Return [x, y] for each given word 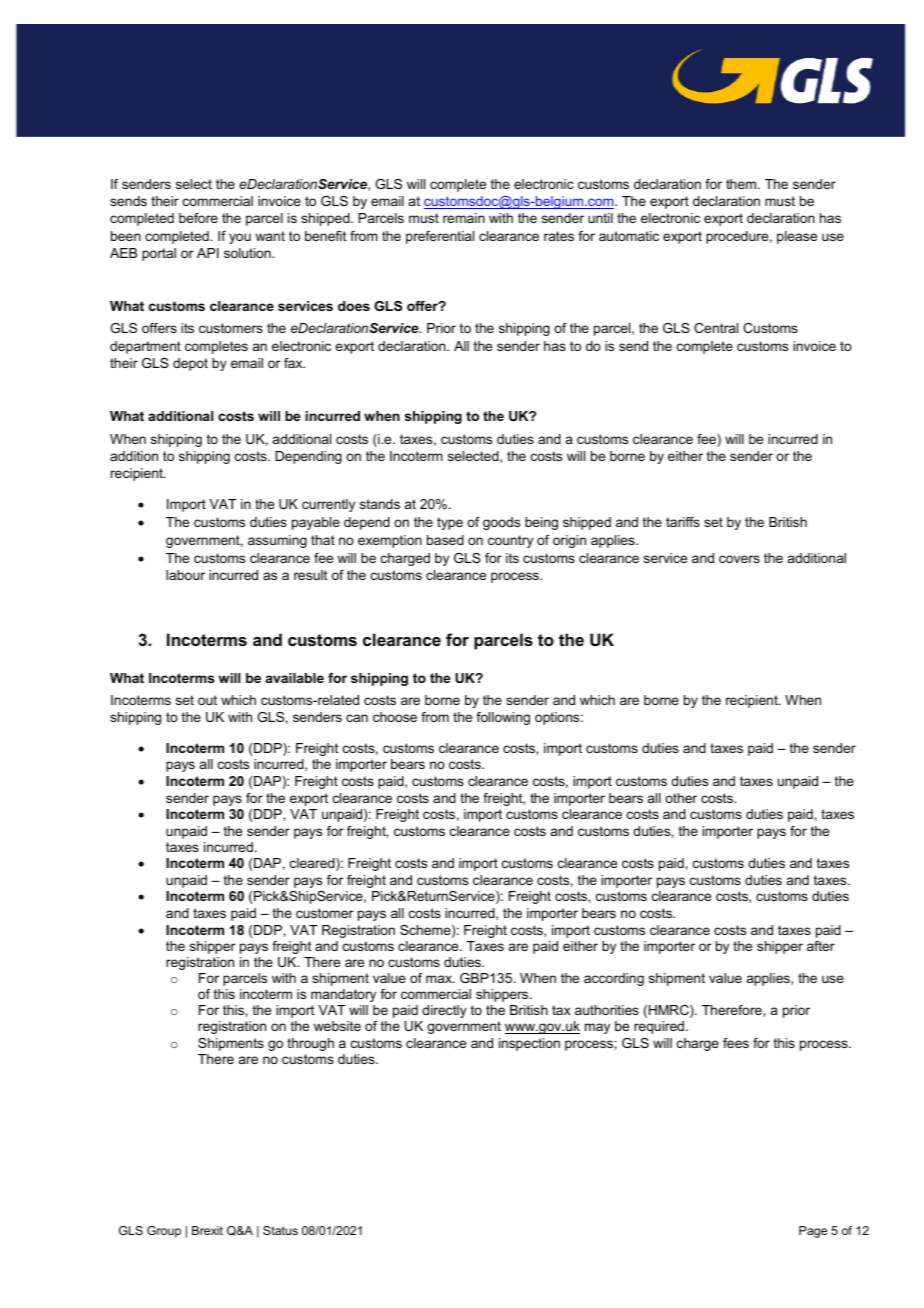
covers [739, 559]
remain [464, 218]
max [440, 979]
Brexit [207, 1230]
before [198, 218]
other [681, 798]
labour [185, 575]
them [742, 184]
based [445, 540]
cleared [313, 864]
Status [280, 1230]
